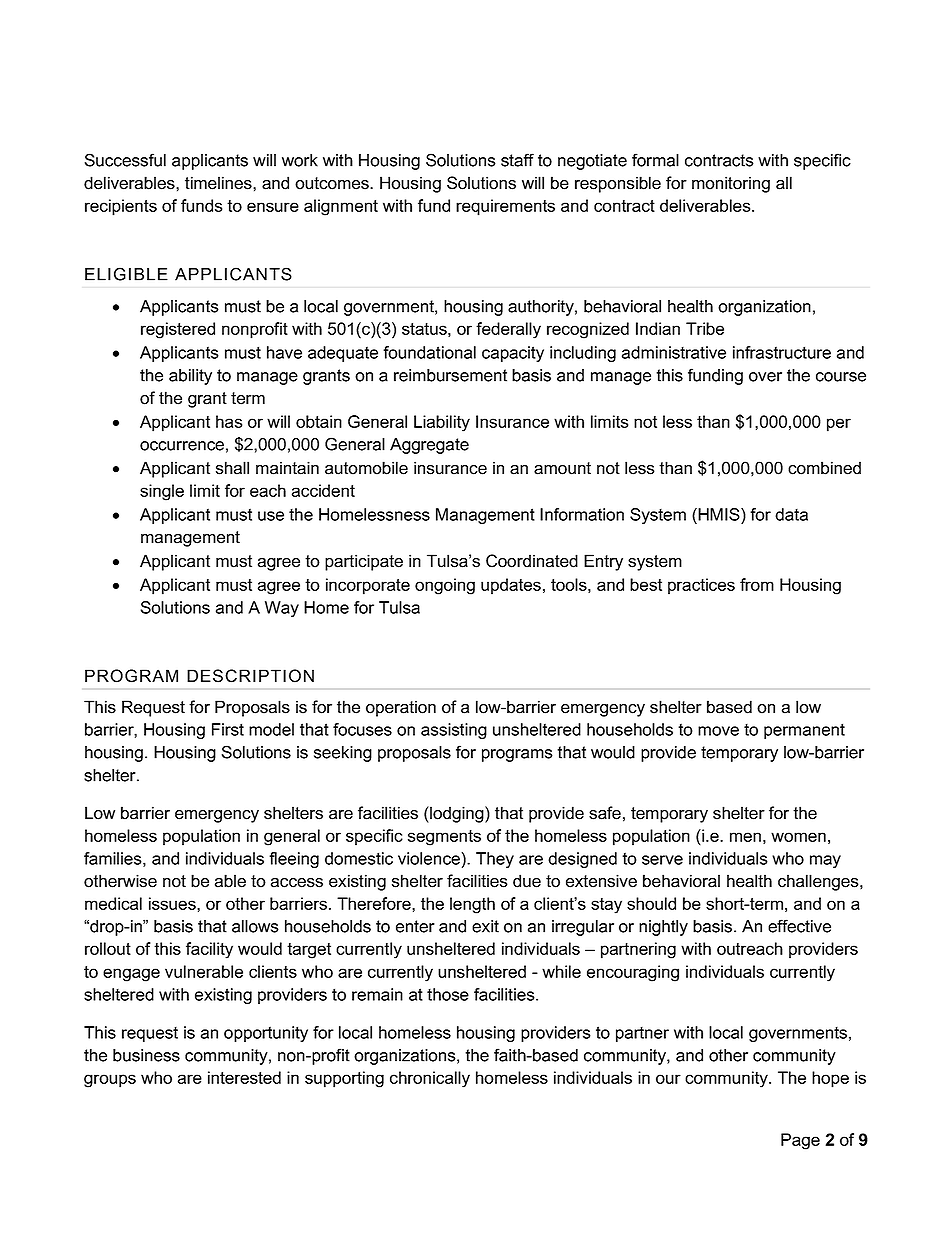 The image size is (952, 1233). I want to click on interested, so click(244, 1077).
